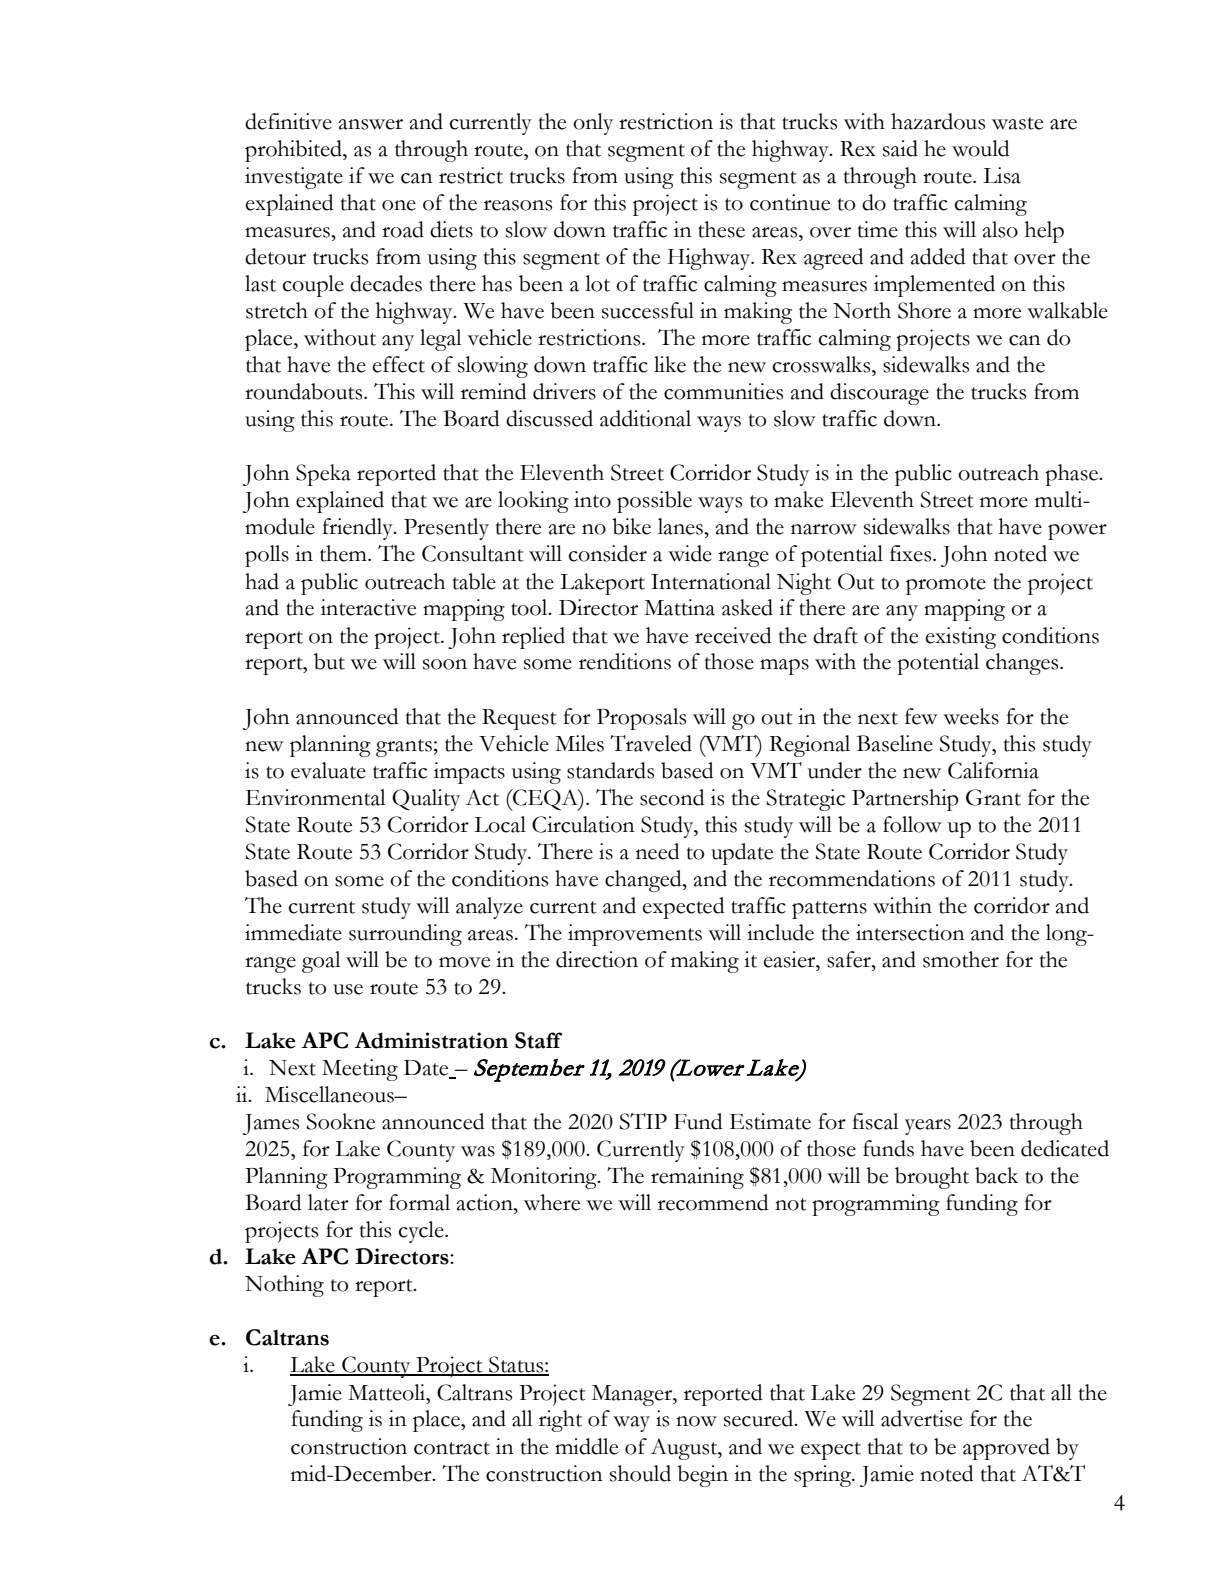 This document has width=1226, height=1586. I want to click on answer, so click(370, 124).
